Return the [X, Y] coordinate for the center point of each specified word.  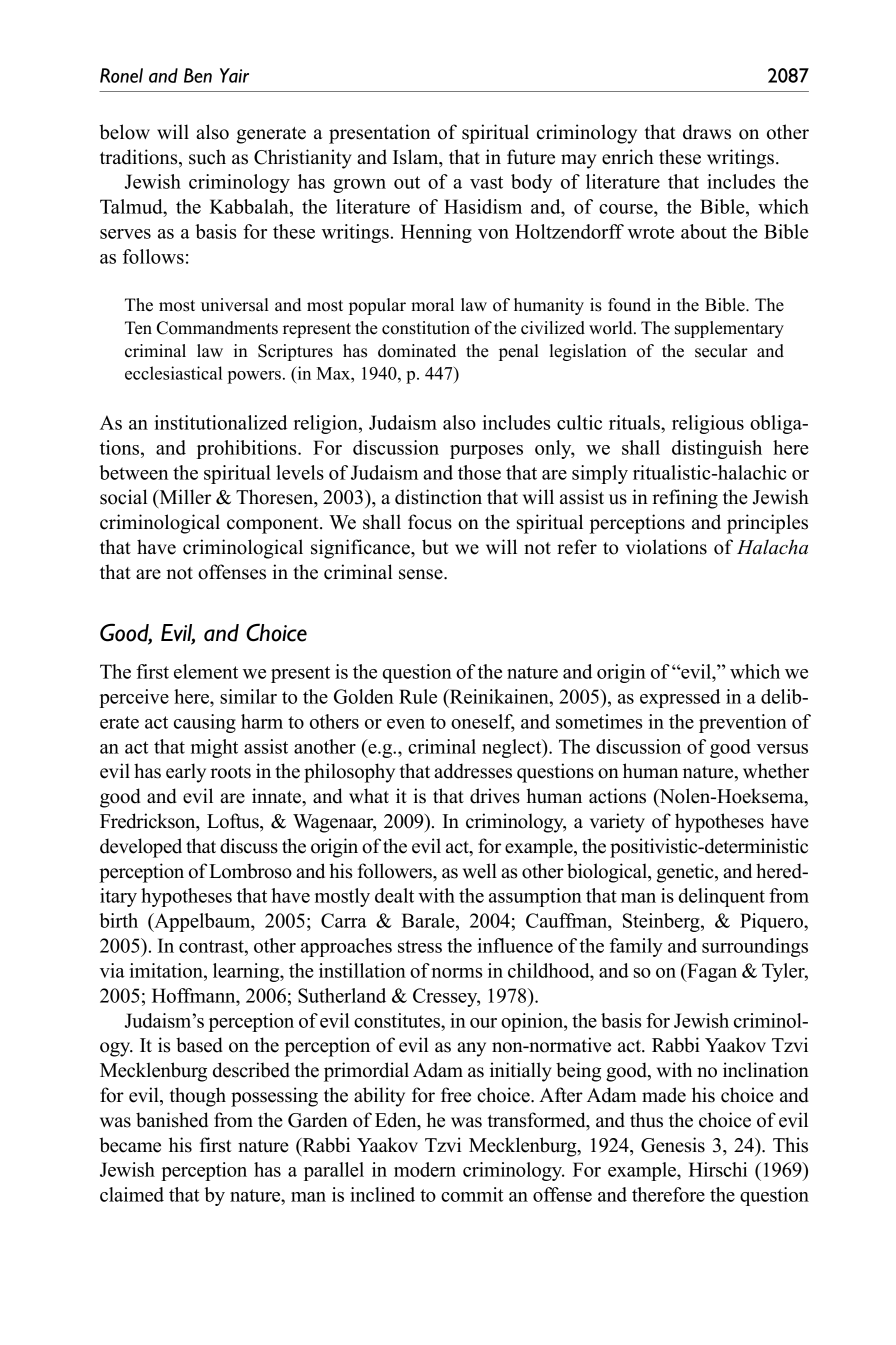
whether [776, 771]
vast [486, 182]
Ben [198, 75]
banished [172, 1120]
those [479, 472]
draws [707, 132]
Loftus [234, 821]
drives [495, 796]
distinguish [717, 449]
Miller [184, 497]
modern [425, 1169]
